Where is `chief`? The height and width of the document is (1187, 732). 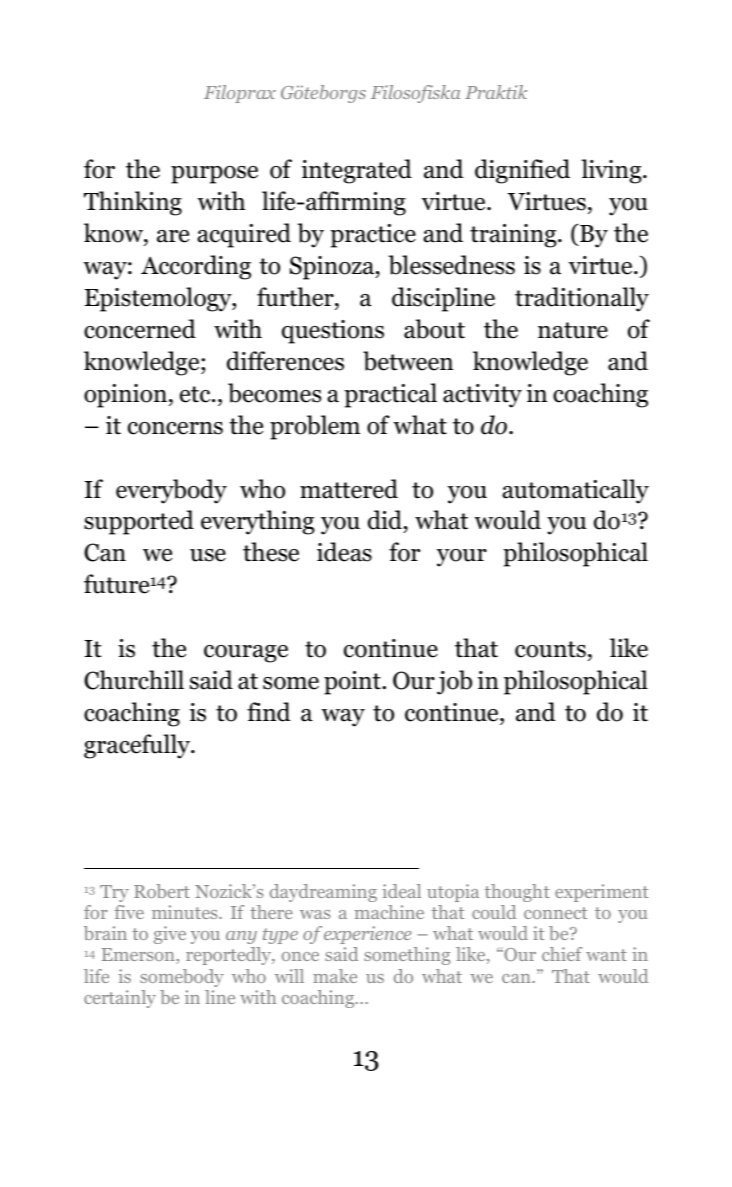 chief is located at coordinates (562, 954).
